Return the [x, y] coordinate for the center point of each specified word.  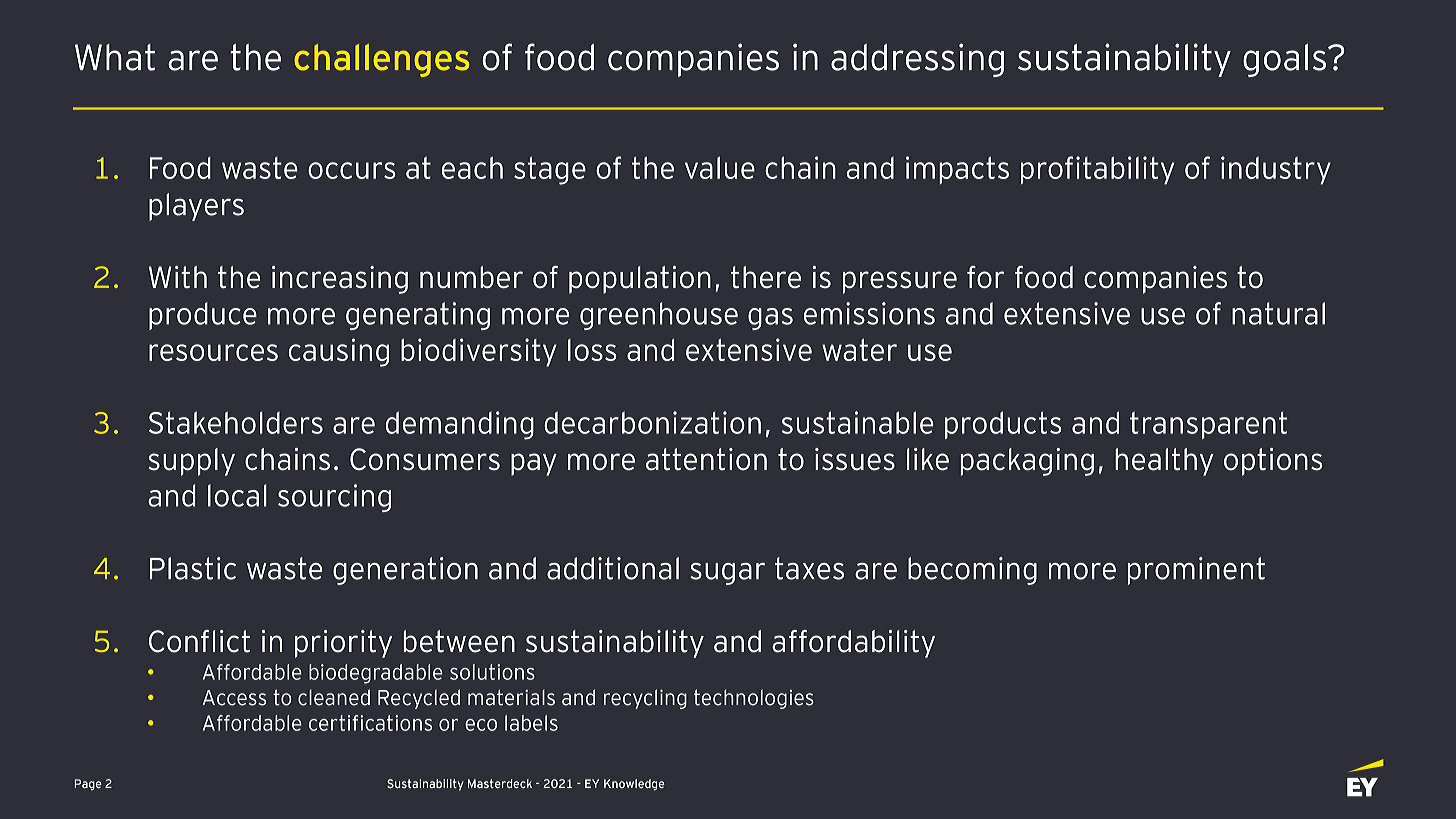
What [115, 57]
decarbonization [653, 422]
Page [88, 785]
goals [1284, 60]
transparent [1208, 425]
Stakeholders [236, 422]
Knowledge [634, 785]
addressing [917, 60]
